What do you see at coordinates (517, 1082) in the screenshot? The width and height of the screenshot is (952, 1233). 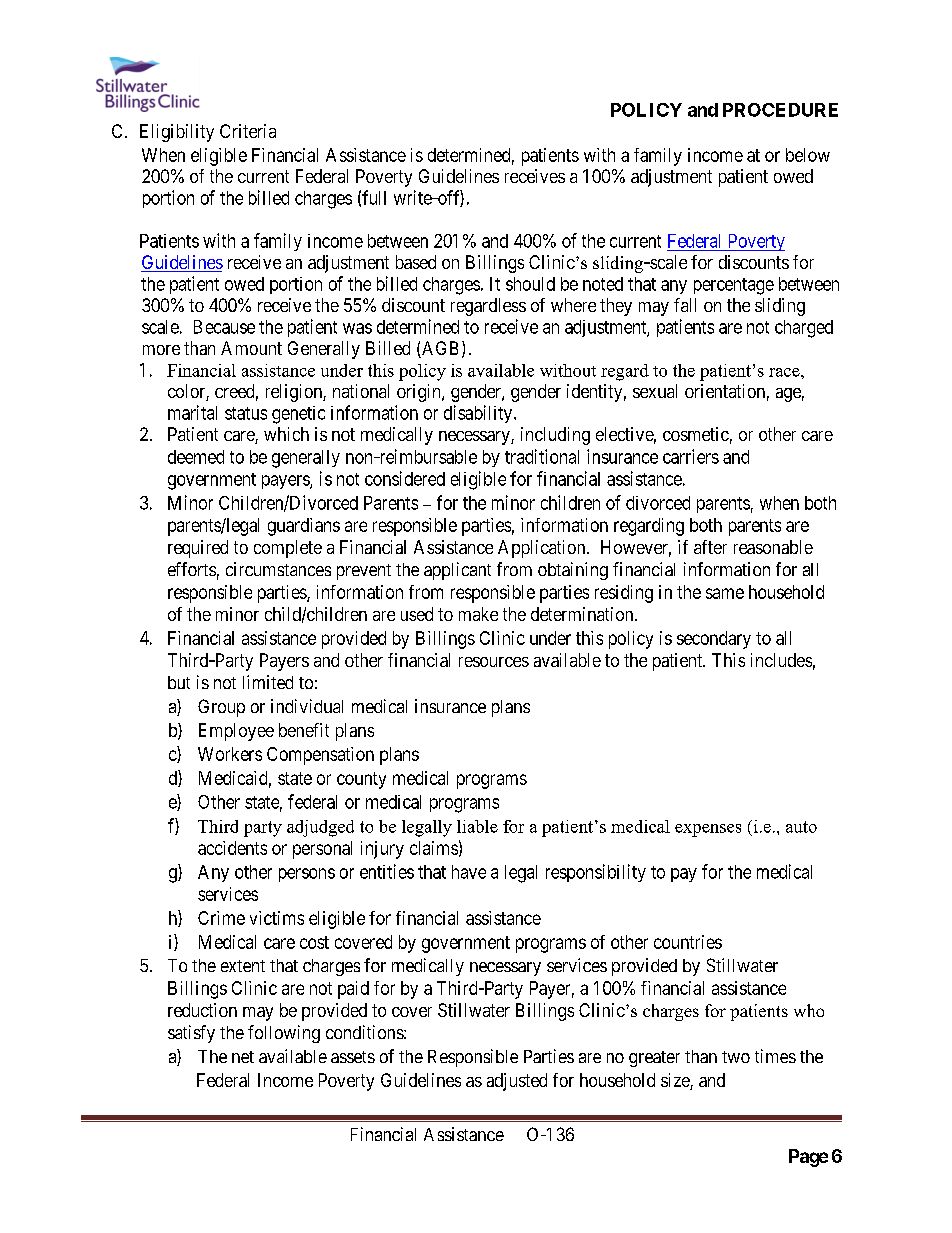 I see `adjusted` at bounding box center [517, 1082].
